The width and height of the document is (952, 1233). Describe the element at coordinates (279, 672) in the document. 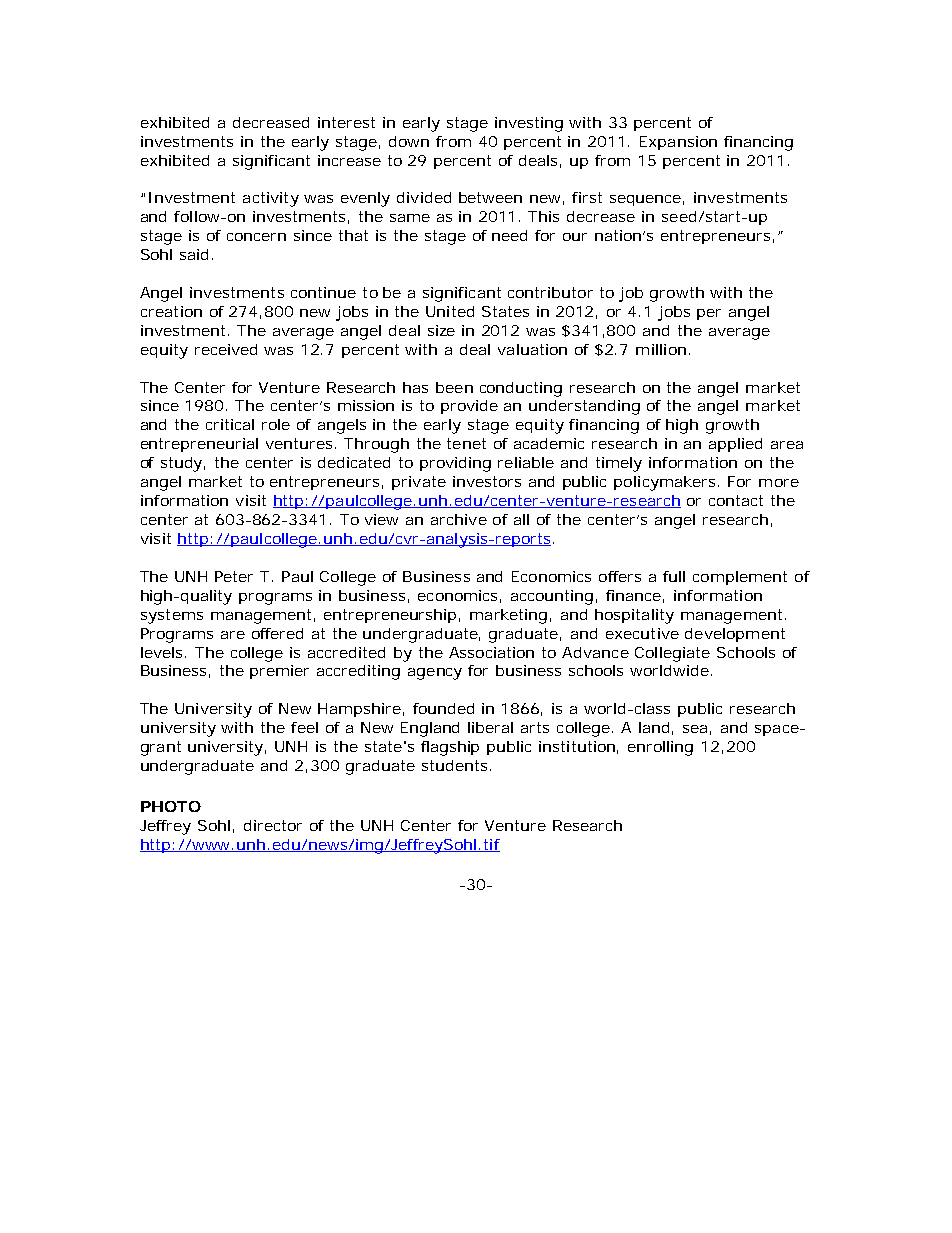

I see `premier` at that location.
